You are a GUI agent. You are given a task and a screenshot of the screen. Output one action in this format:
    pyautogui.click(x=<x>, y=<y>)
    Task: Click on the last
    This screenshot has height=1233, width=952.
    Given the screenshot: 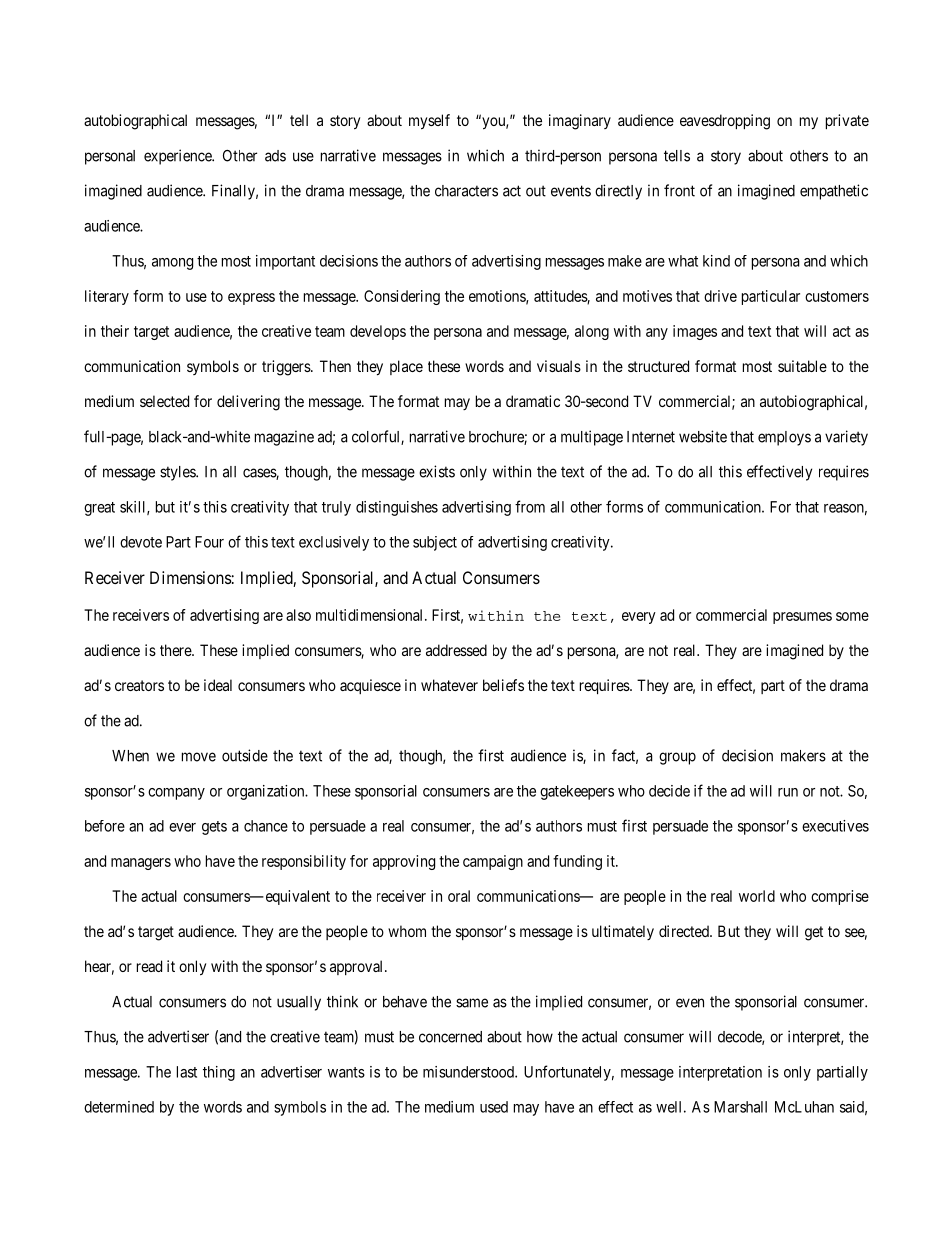 What is the action you would take?
    pyautogui.click(x=187, y=1072)
